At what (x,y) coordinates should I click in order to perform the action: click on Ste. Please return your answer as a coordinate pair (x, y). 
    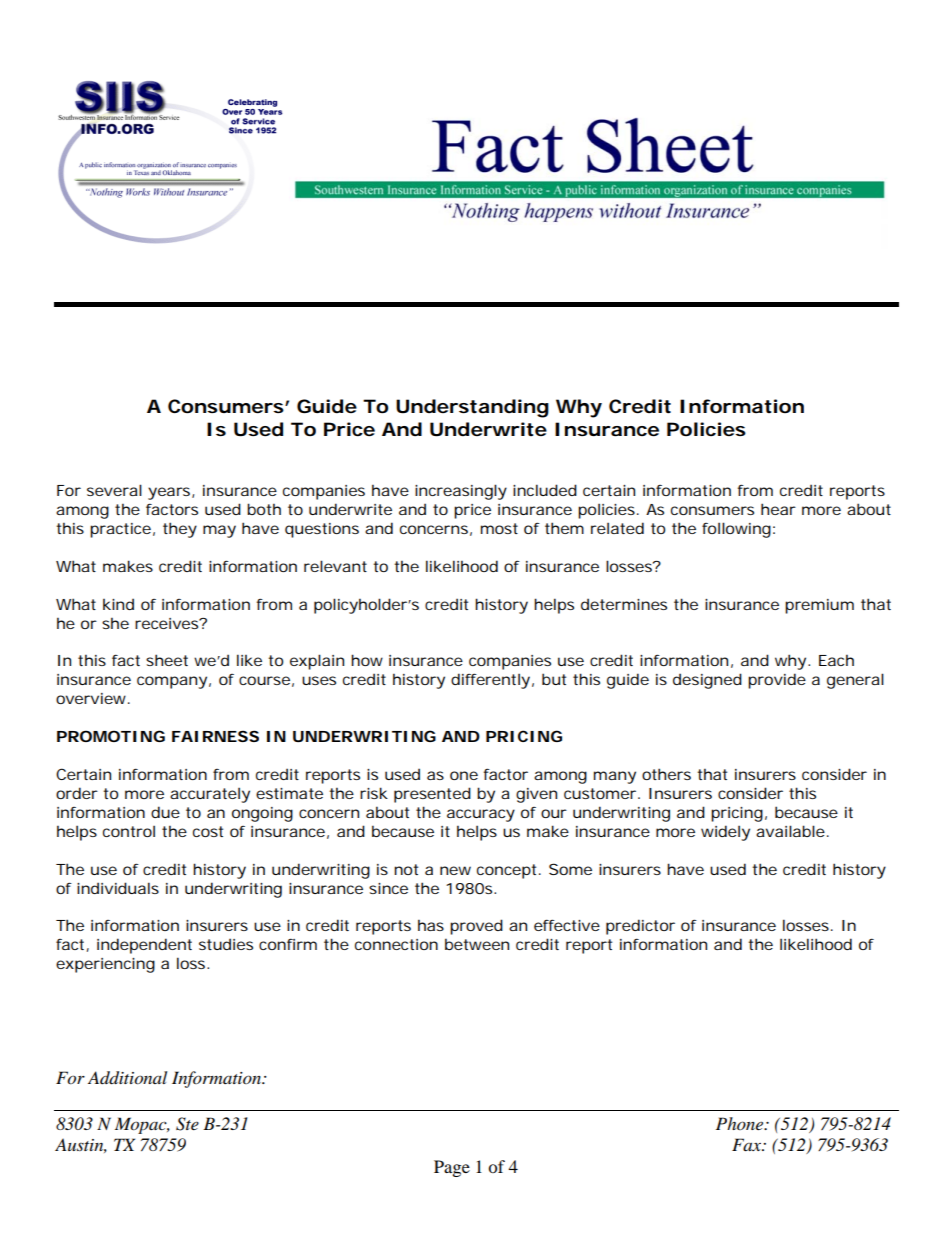
    Looking at the image, I should click on (187, 1124).
